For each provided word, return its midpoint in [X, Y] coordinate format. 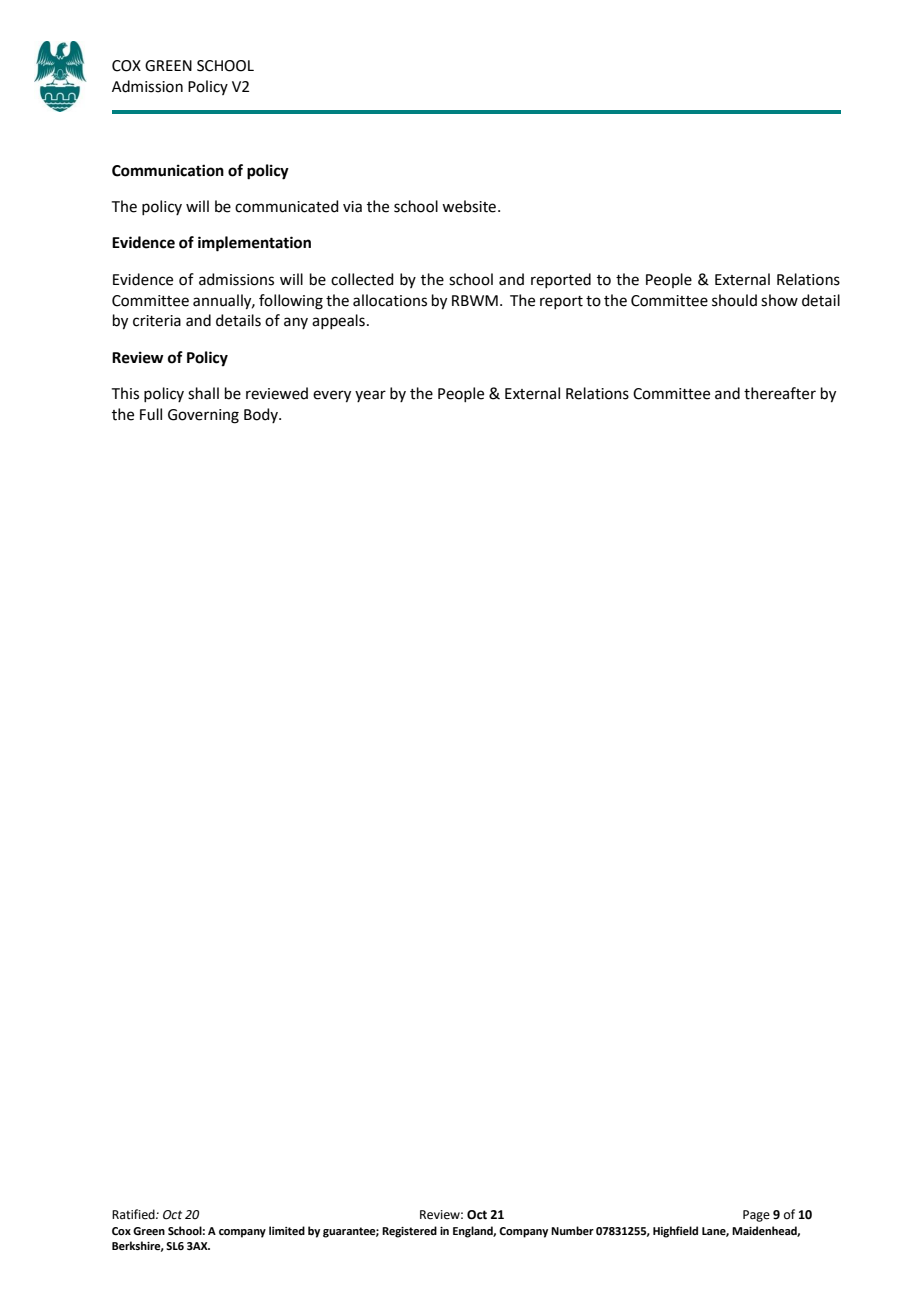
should [734, 300]
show [779, 300]
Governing [203, 416]
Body [262, 415]
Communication [168, 170]
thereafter [780, 393]
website [469, 206]
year [370, 396]
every [332, 396]
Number [572, 1230]
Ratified [134, 1214]
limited [287, 1230]
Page [756, 1216]
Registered [409, 1232]
